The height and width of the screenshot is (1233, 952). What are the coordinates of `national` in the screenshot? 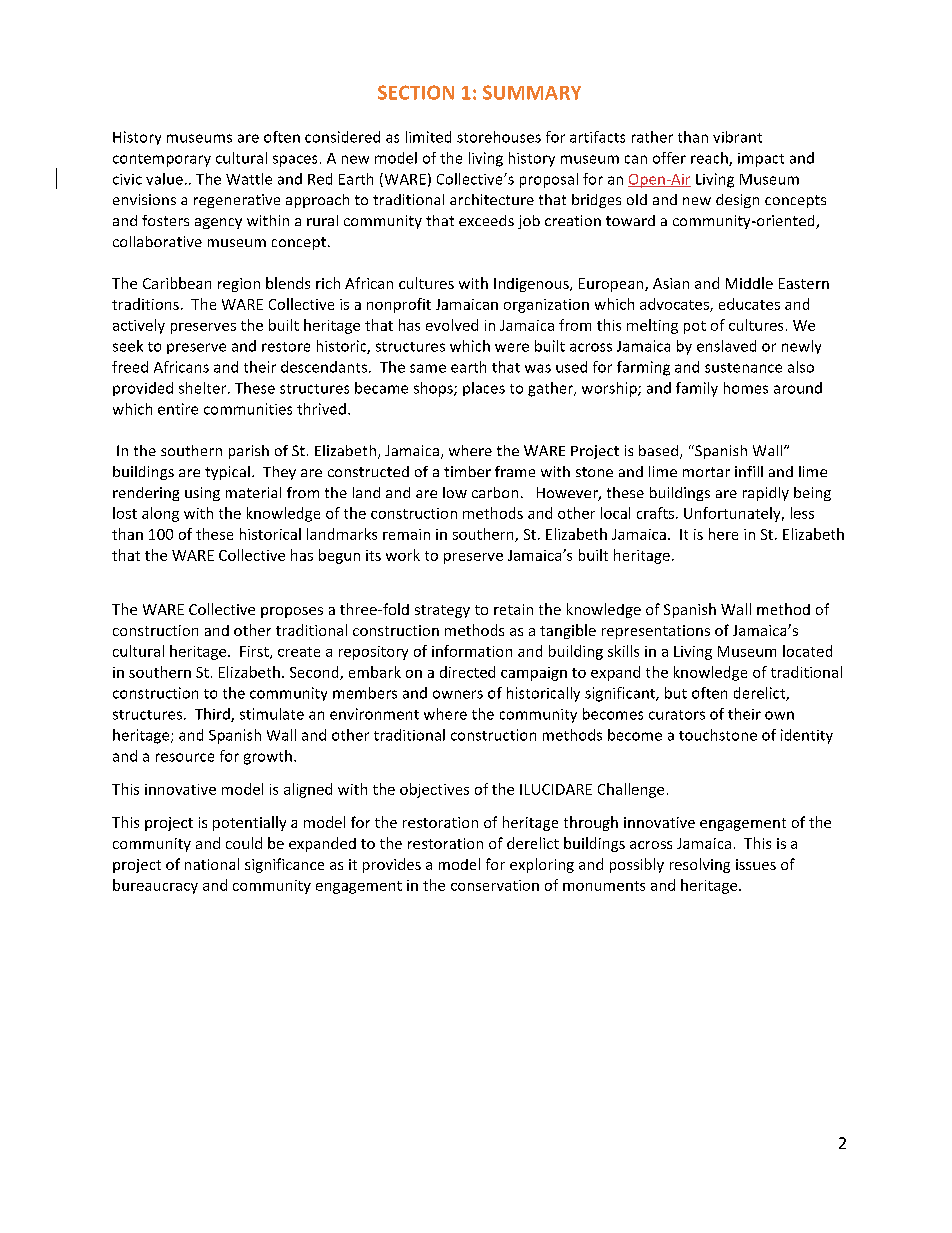 It's located at (212, 864).
